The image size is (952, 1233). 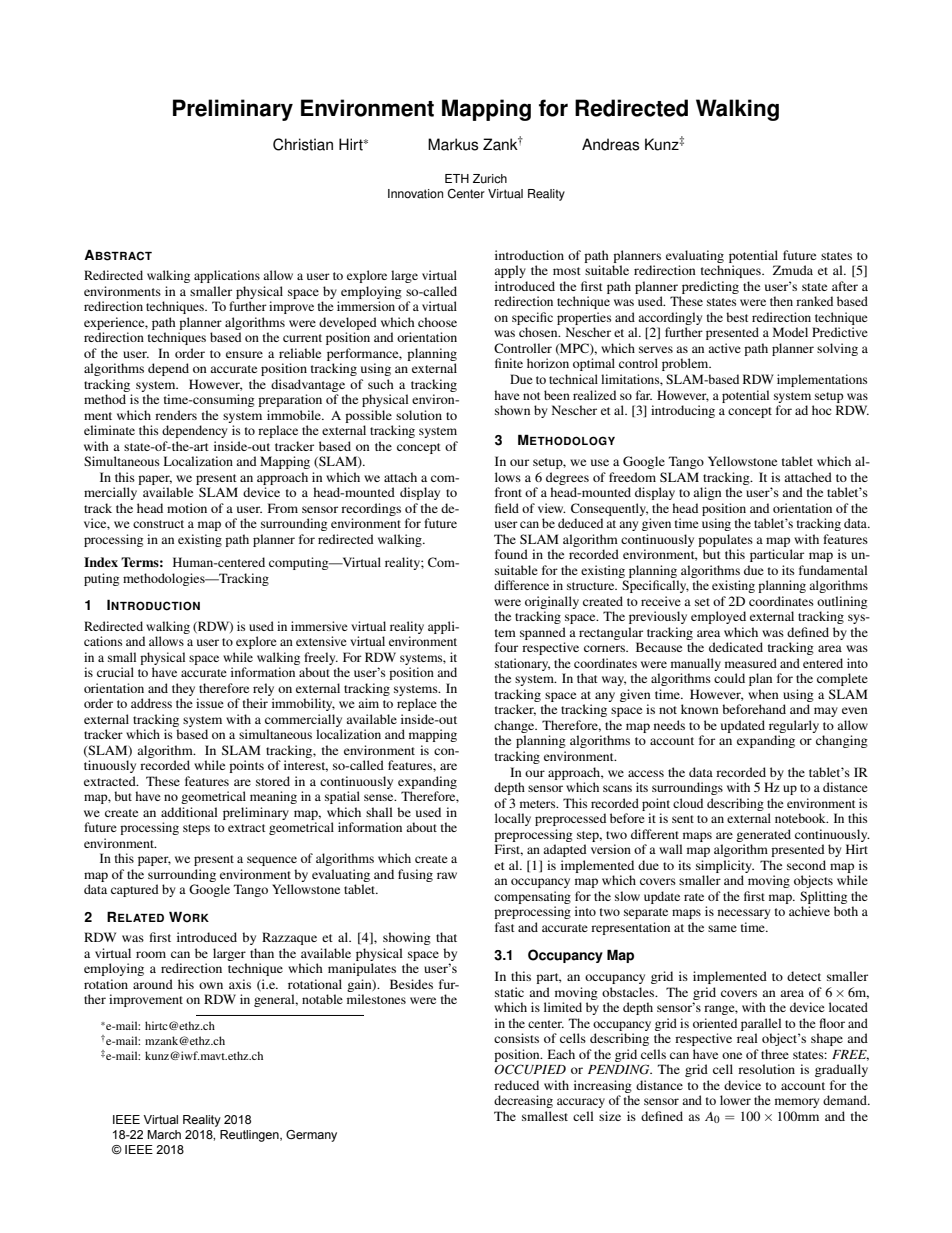 I want to click on additional, so click(x=189, y=812).
